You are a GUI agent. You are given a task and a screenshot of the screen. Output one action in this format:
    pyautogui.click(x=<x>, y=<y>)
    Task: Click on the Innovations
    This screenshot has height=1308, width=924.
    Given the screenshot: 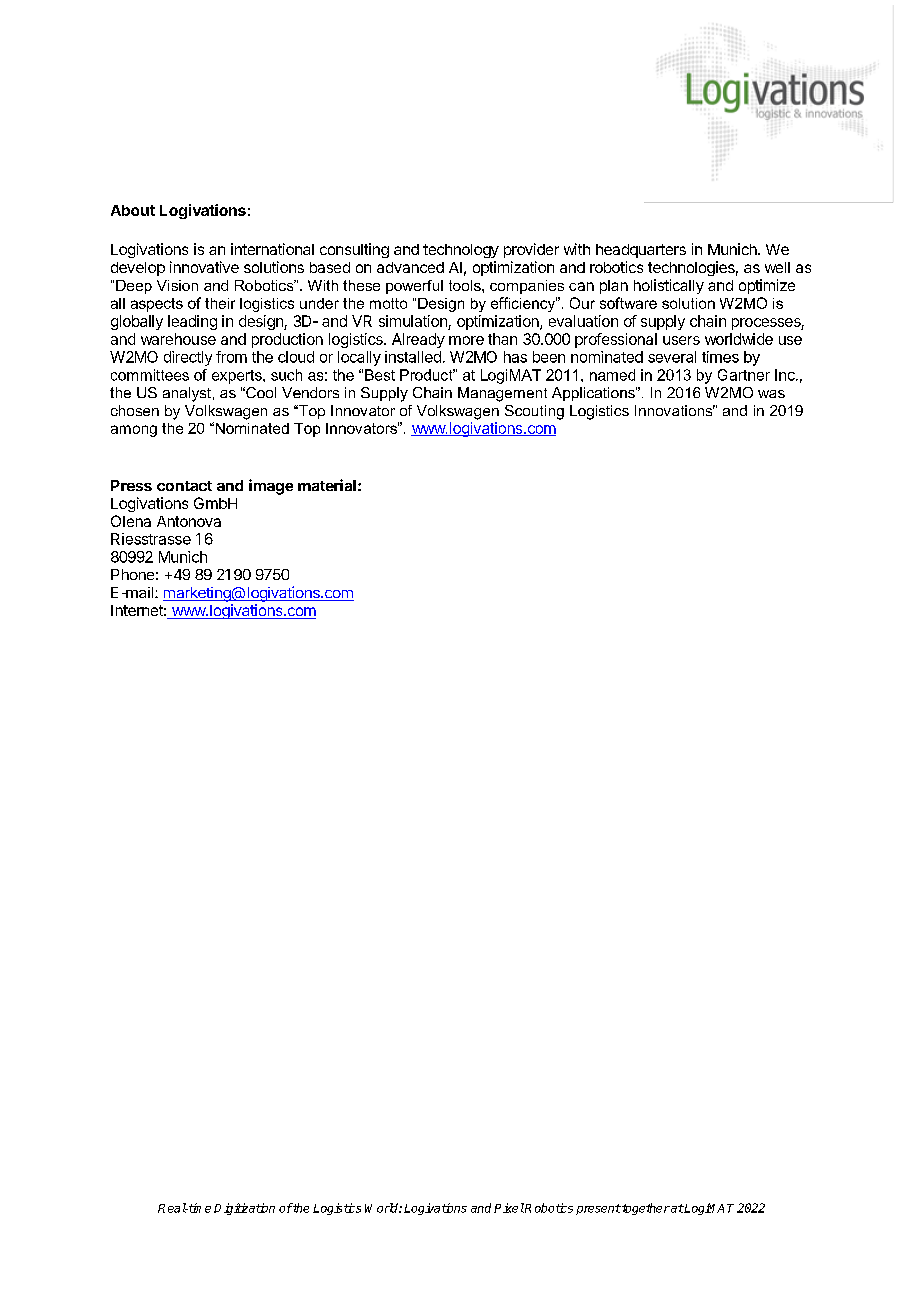 What is the action you would take?
    pyautogui.click(x=675, y=410)
